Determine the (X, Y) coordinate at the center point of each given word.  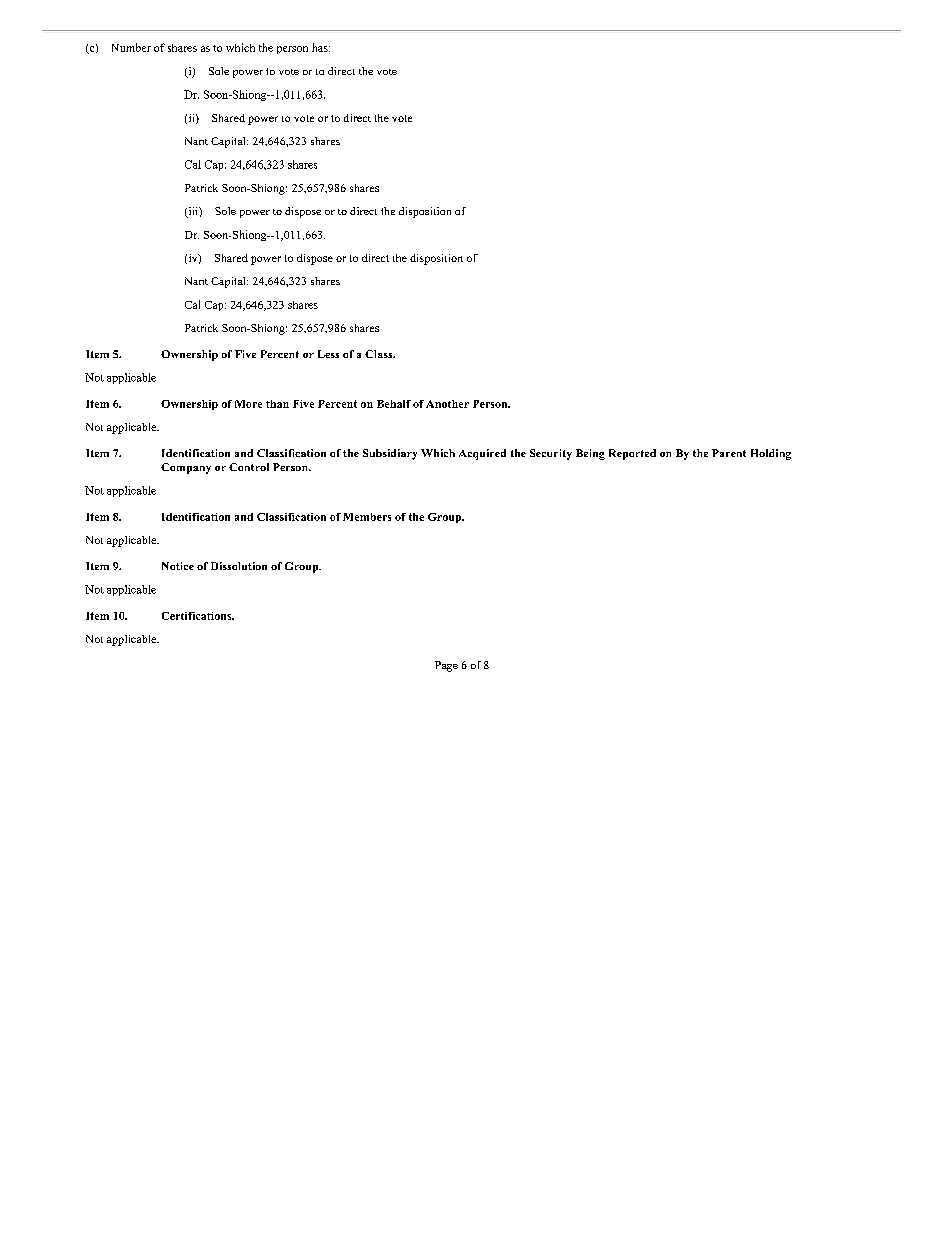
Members (367, 517)
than (277, 404)
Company (186, 468)
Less (328, 354)
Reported (632, 454)
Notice (178, 566)
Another (447, 404)
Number (131, 47)
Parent (729, 453)
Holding (771, 454)
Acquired (482, 454)
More (248, 404)
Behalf (394, 404)
